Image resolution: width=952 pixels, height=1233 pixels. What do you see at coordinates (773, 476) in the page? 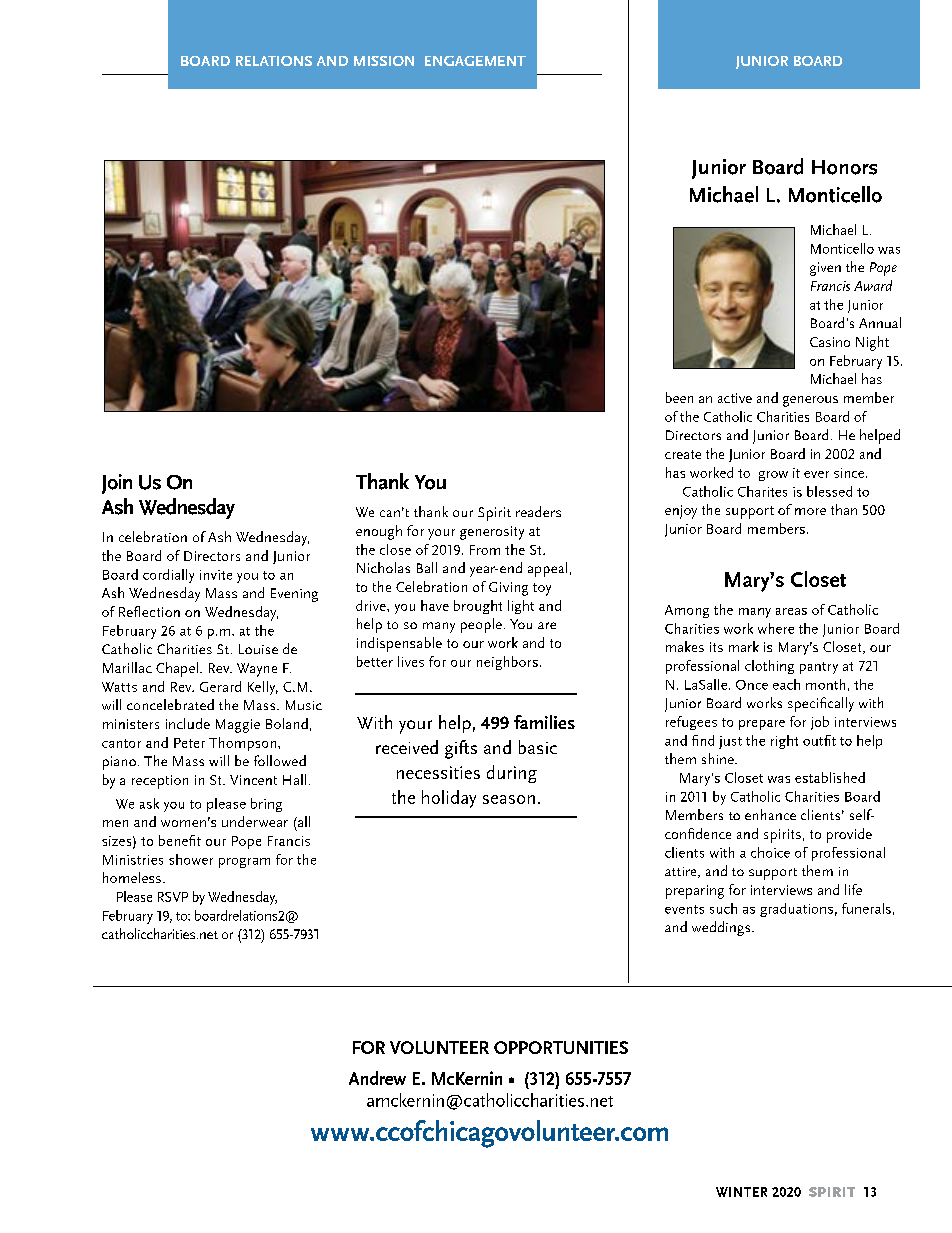
I see `grow` at bounding box center [773, 476].
